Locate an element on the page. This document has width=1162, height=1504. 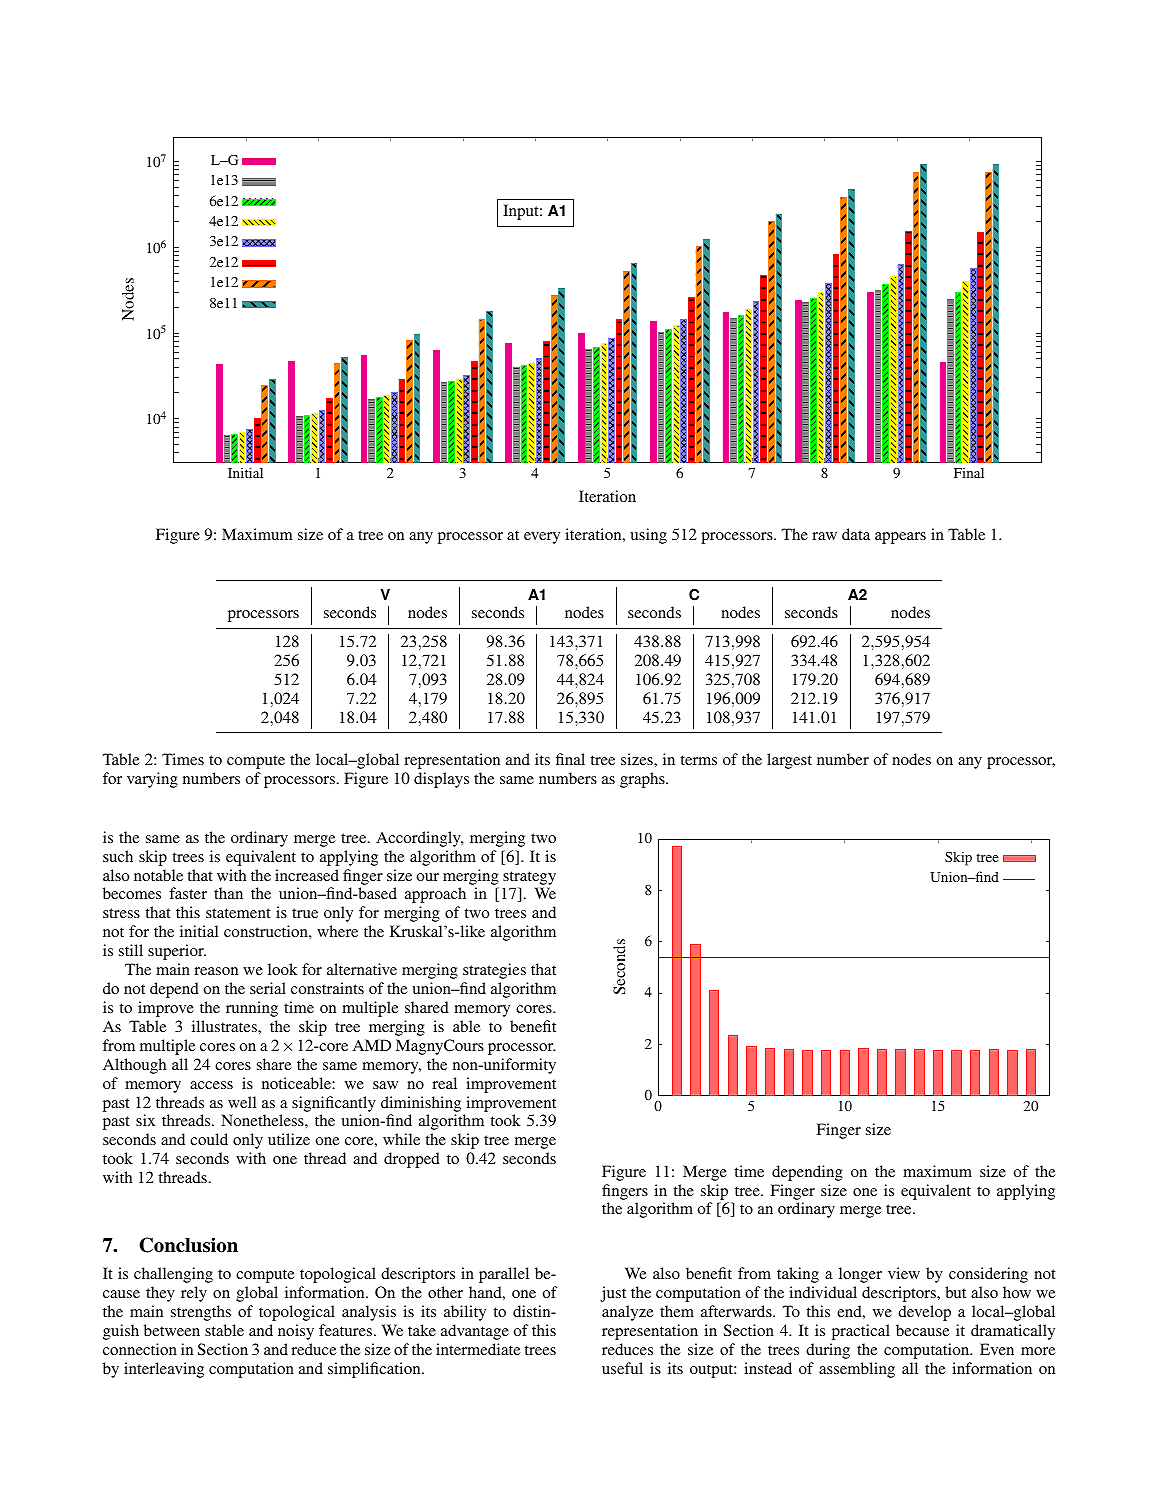
using is located at coordinates (648, 536).
